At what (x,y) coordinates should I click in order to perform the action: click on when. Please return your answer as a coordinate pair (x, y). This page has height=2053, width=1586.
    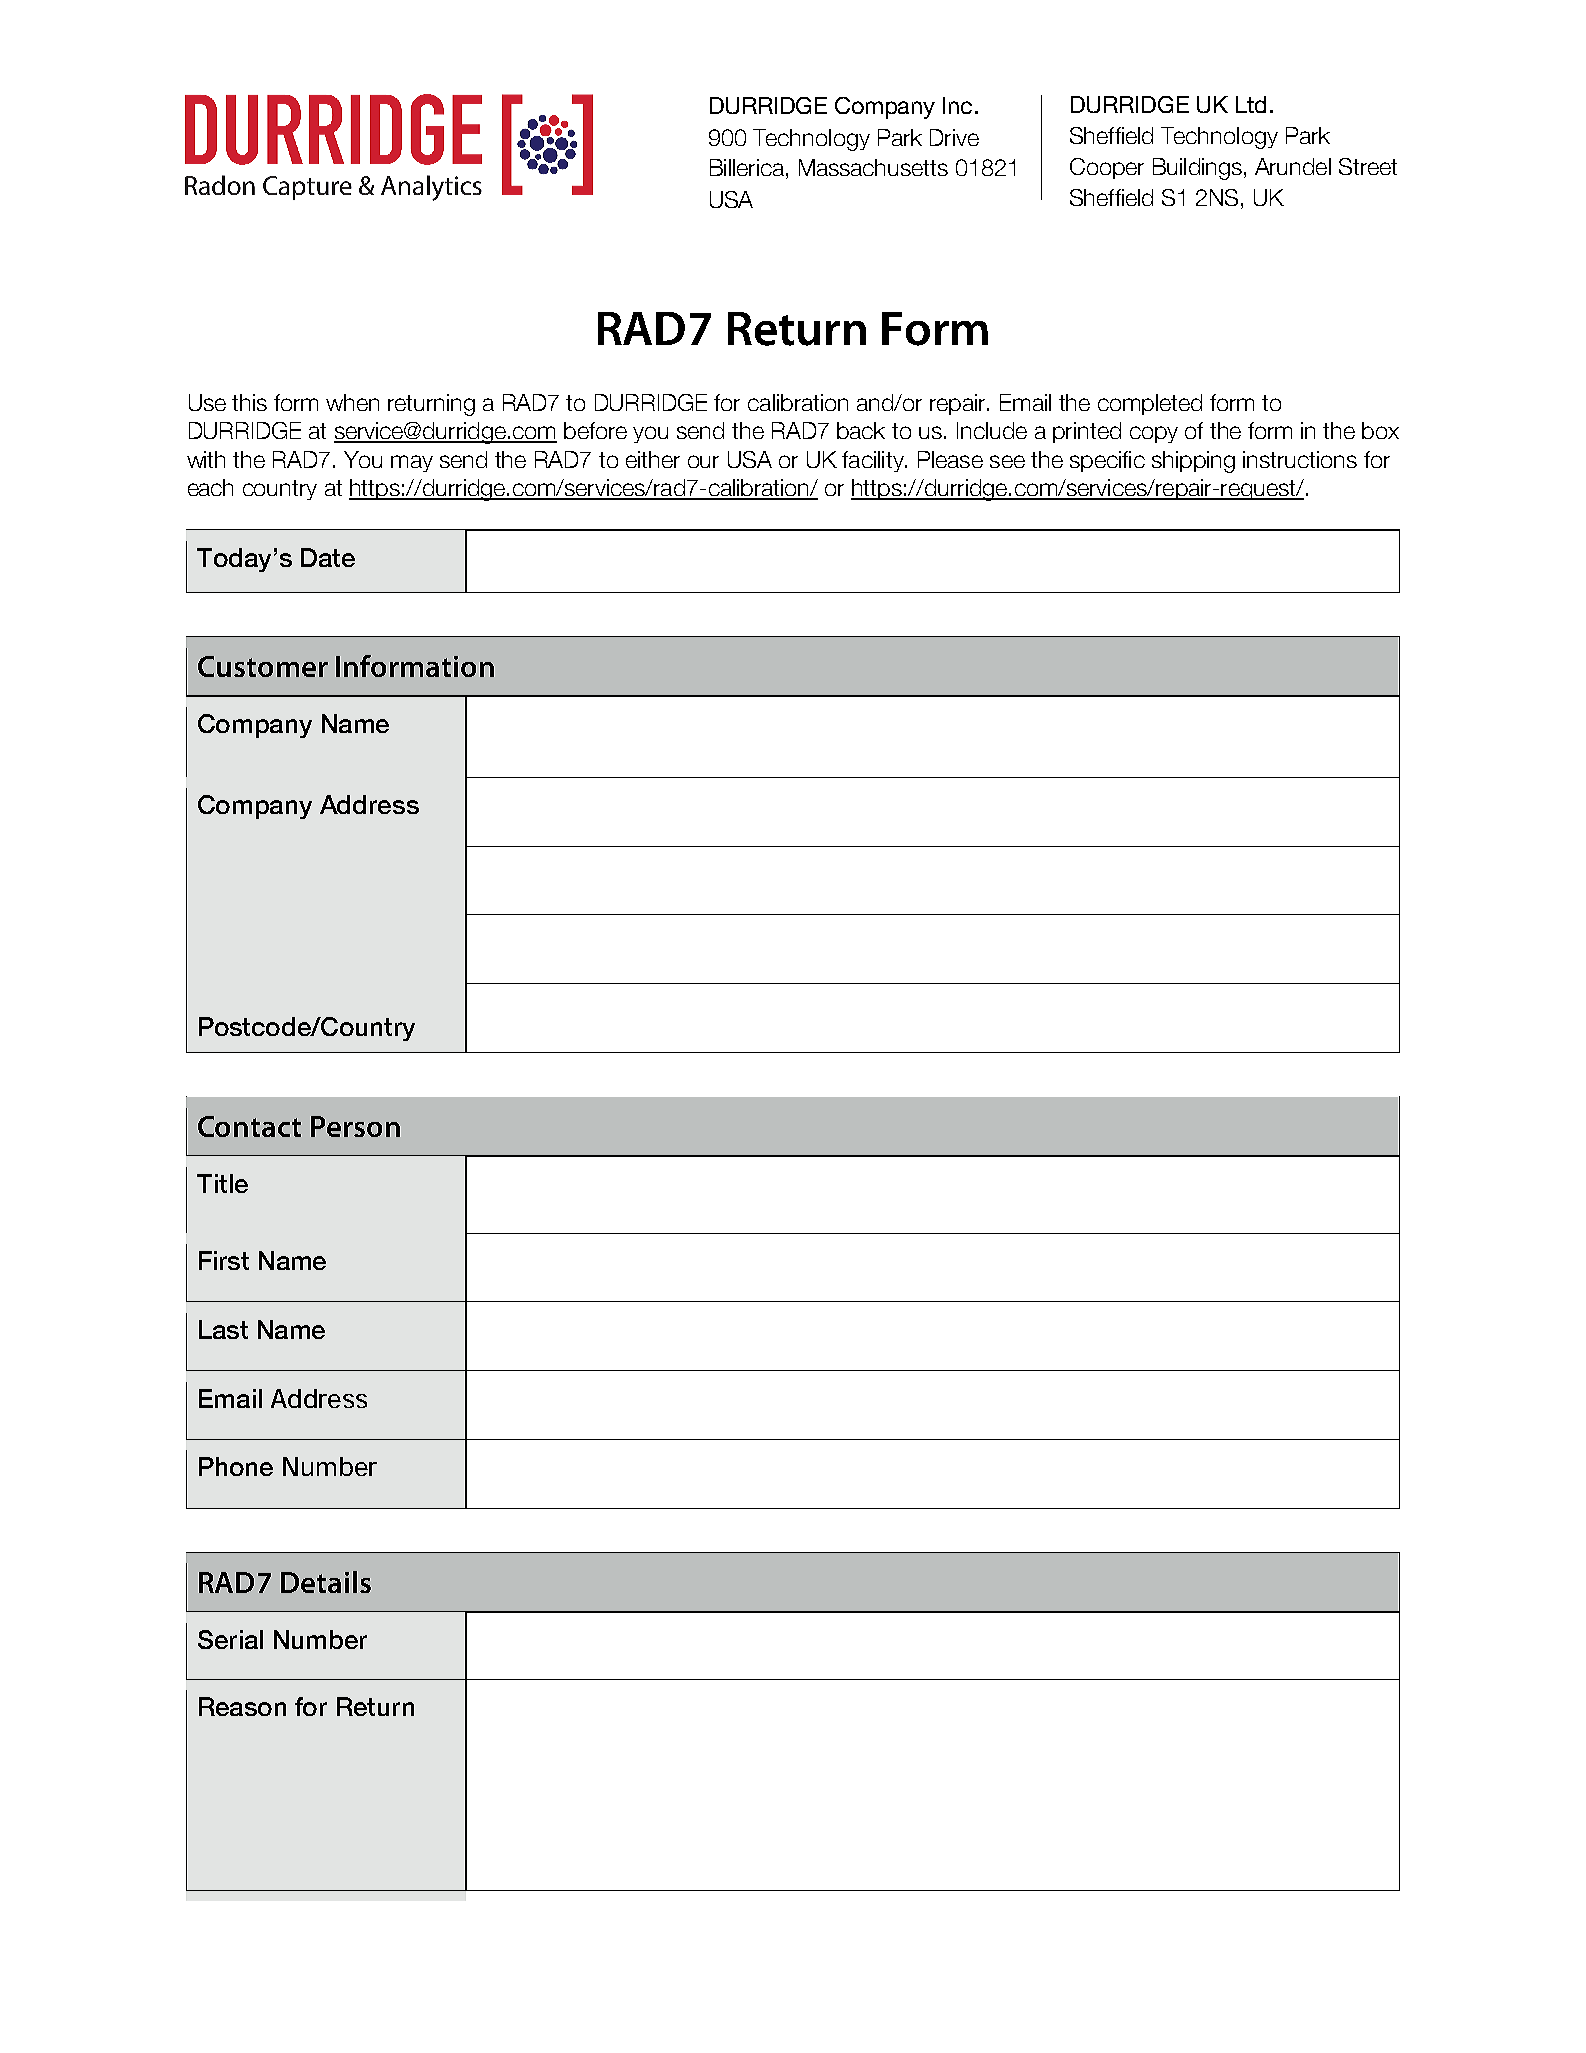
    Looking at the image, I should click on (352, 402).
